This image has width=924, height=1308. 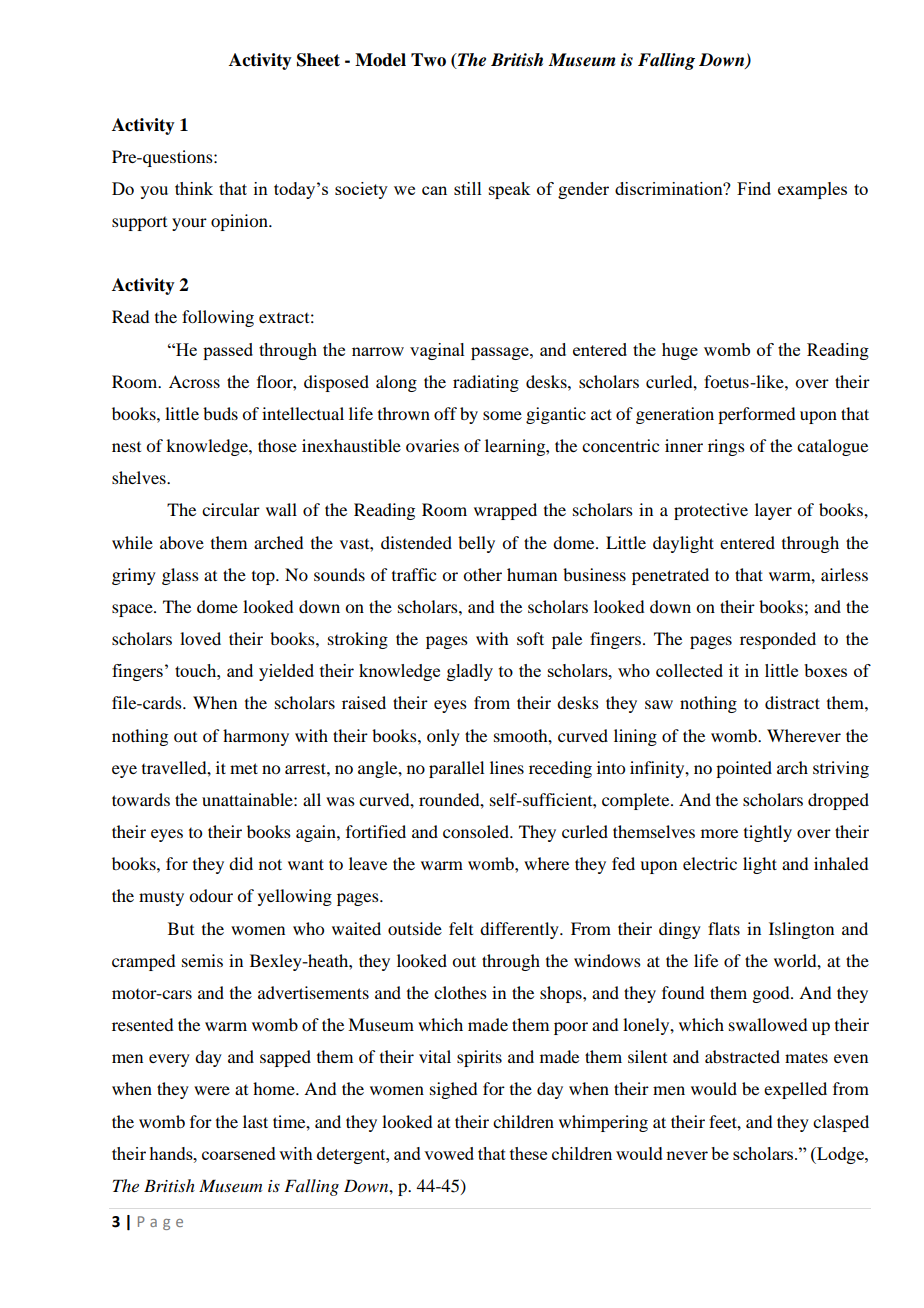 What do you see at coordinates (754, 188) in the image?
I see `Find` at bounding box center [754, 188].
